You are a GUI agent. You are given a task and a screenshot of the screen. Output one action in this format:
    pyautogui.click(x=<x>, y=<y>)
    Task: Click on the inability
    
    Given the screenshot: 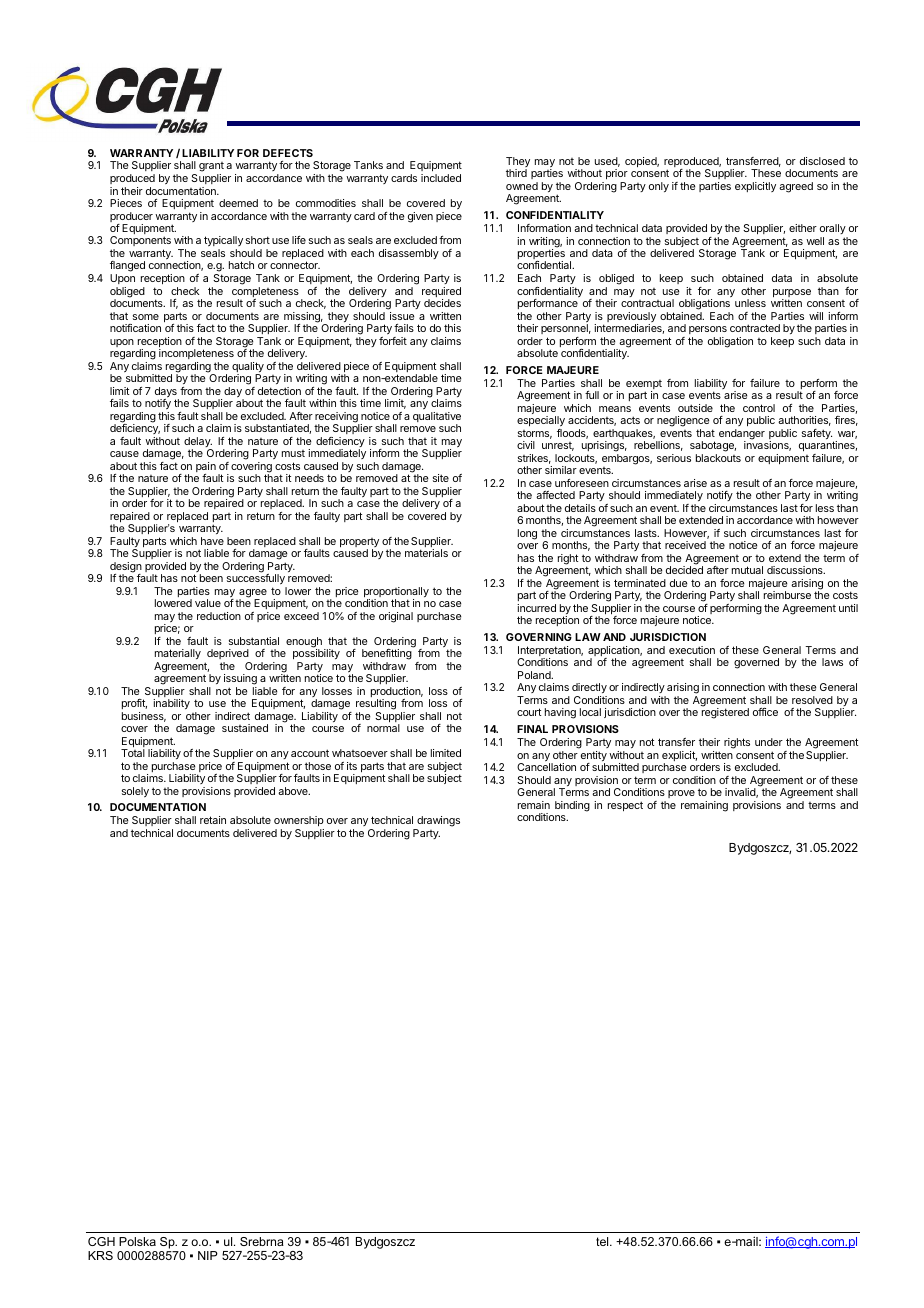 What is the action you would take?
    pyautogui.click(x=171, y=704)
